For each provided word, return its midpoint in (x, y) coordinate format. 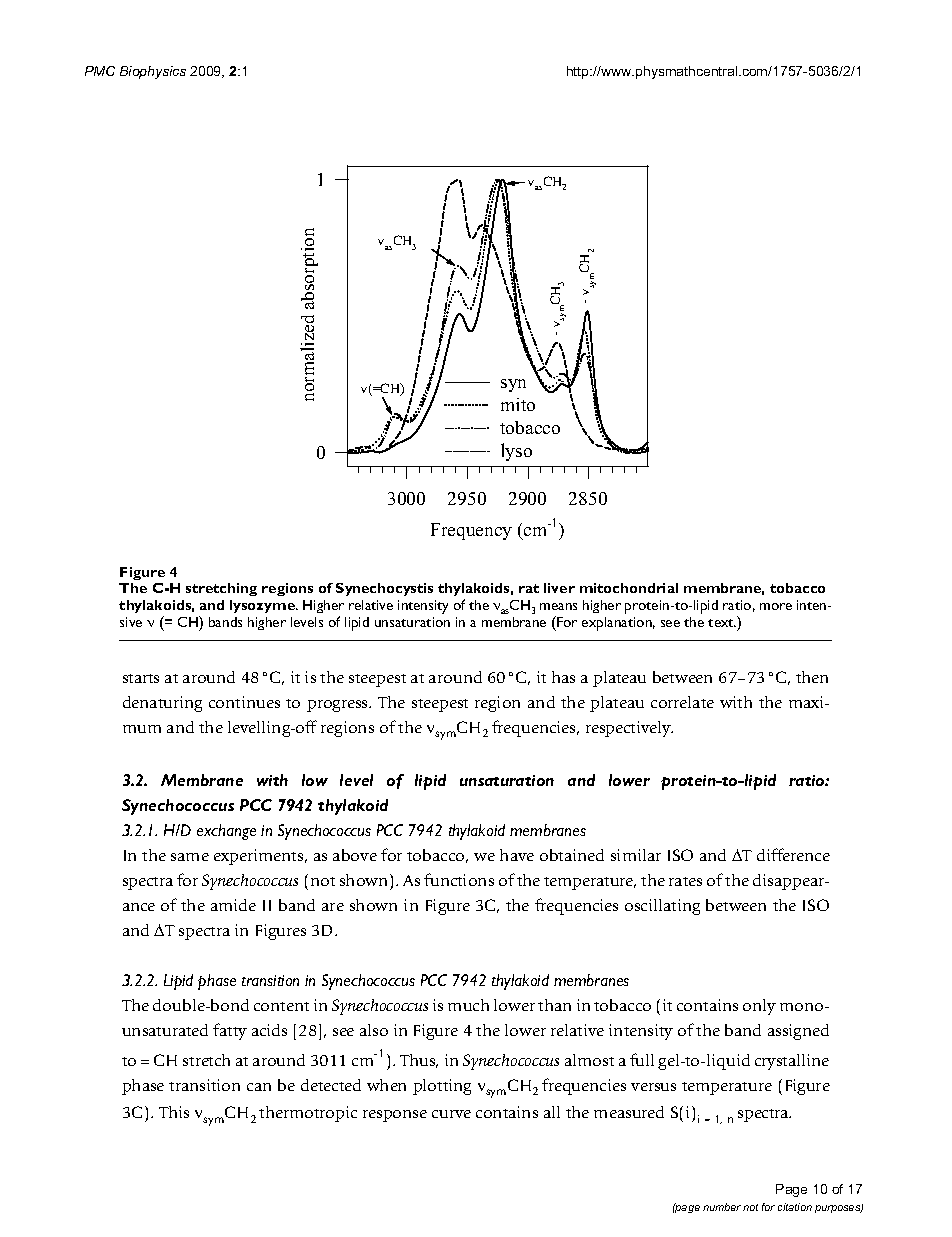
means (558, 606)
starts (141, 678)
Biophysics (153, 72)
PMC (100, 71)
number (722, 1207)
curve (451, 1114)
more (776, 606)
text (722, 623)
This (174, 1112)
